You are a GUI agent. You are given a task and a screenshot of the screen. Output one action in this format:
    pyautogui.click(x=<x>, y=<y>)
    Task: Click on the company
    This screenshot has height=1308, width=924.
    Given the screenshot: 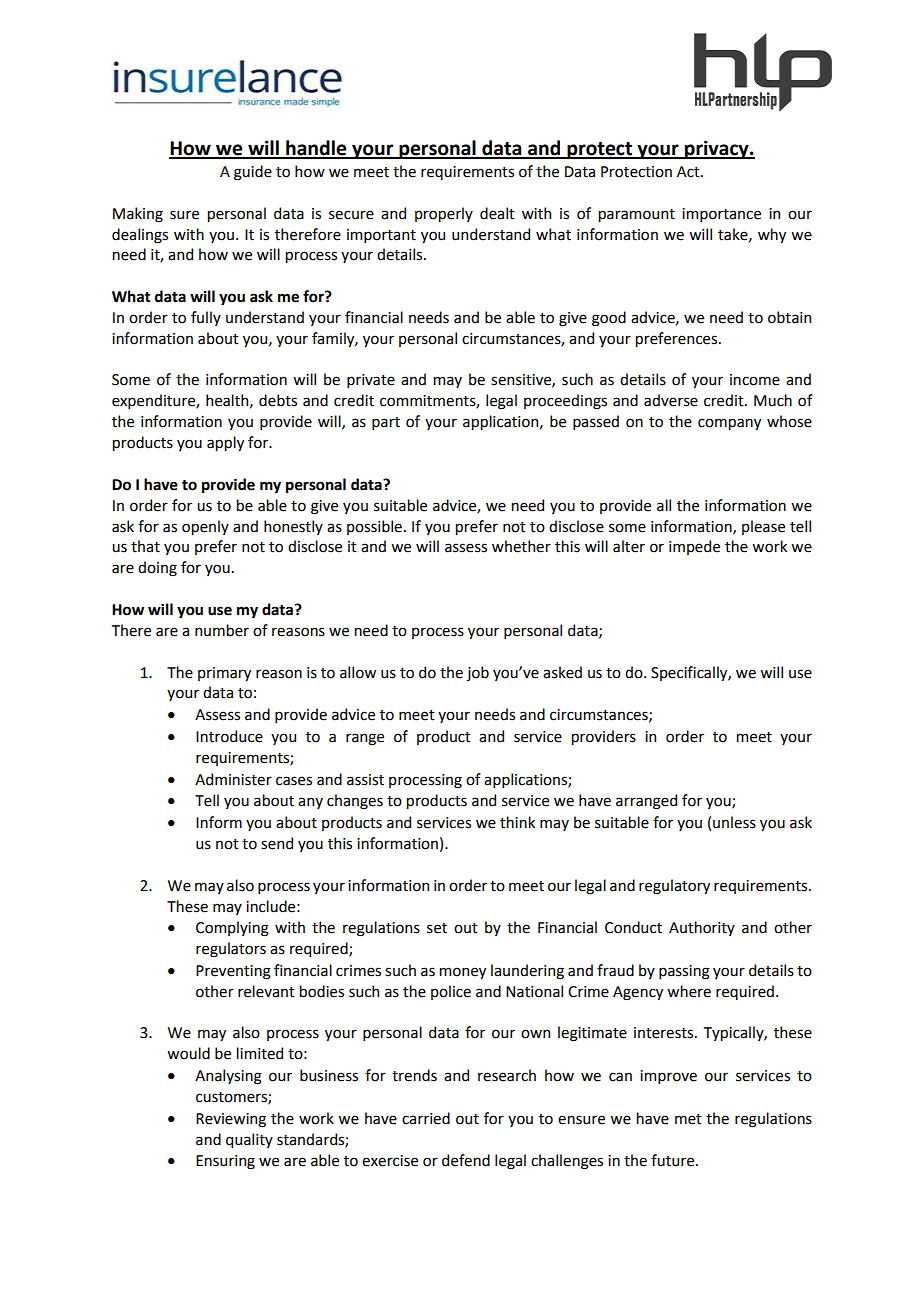 What is the action you would take?
    pyautogui.click(x=729, y=424)
